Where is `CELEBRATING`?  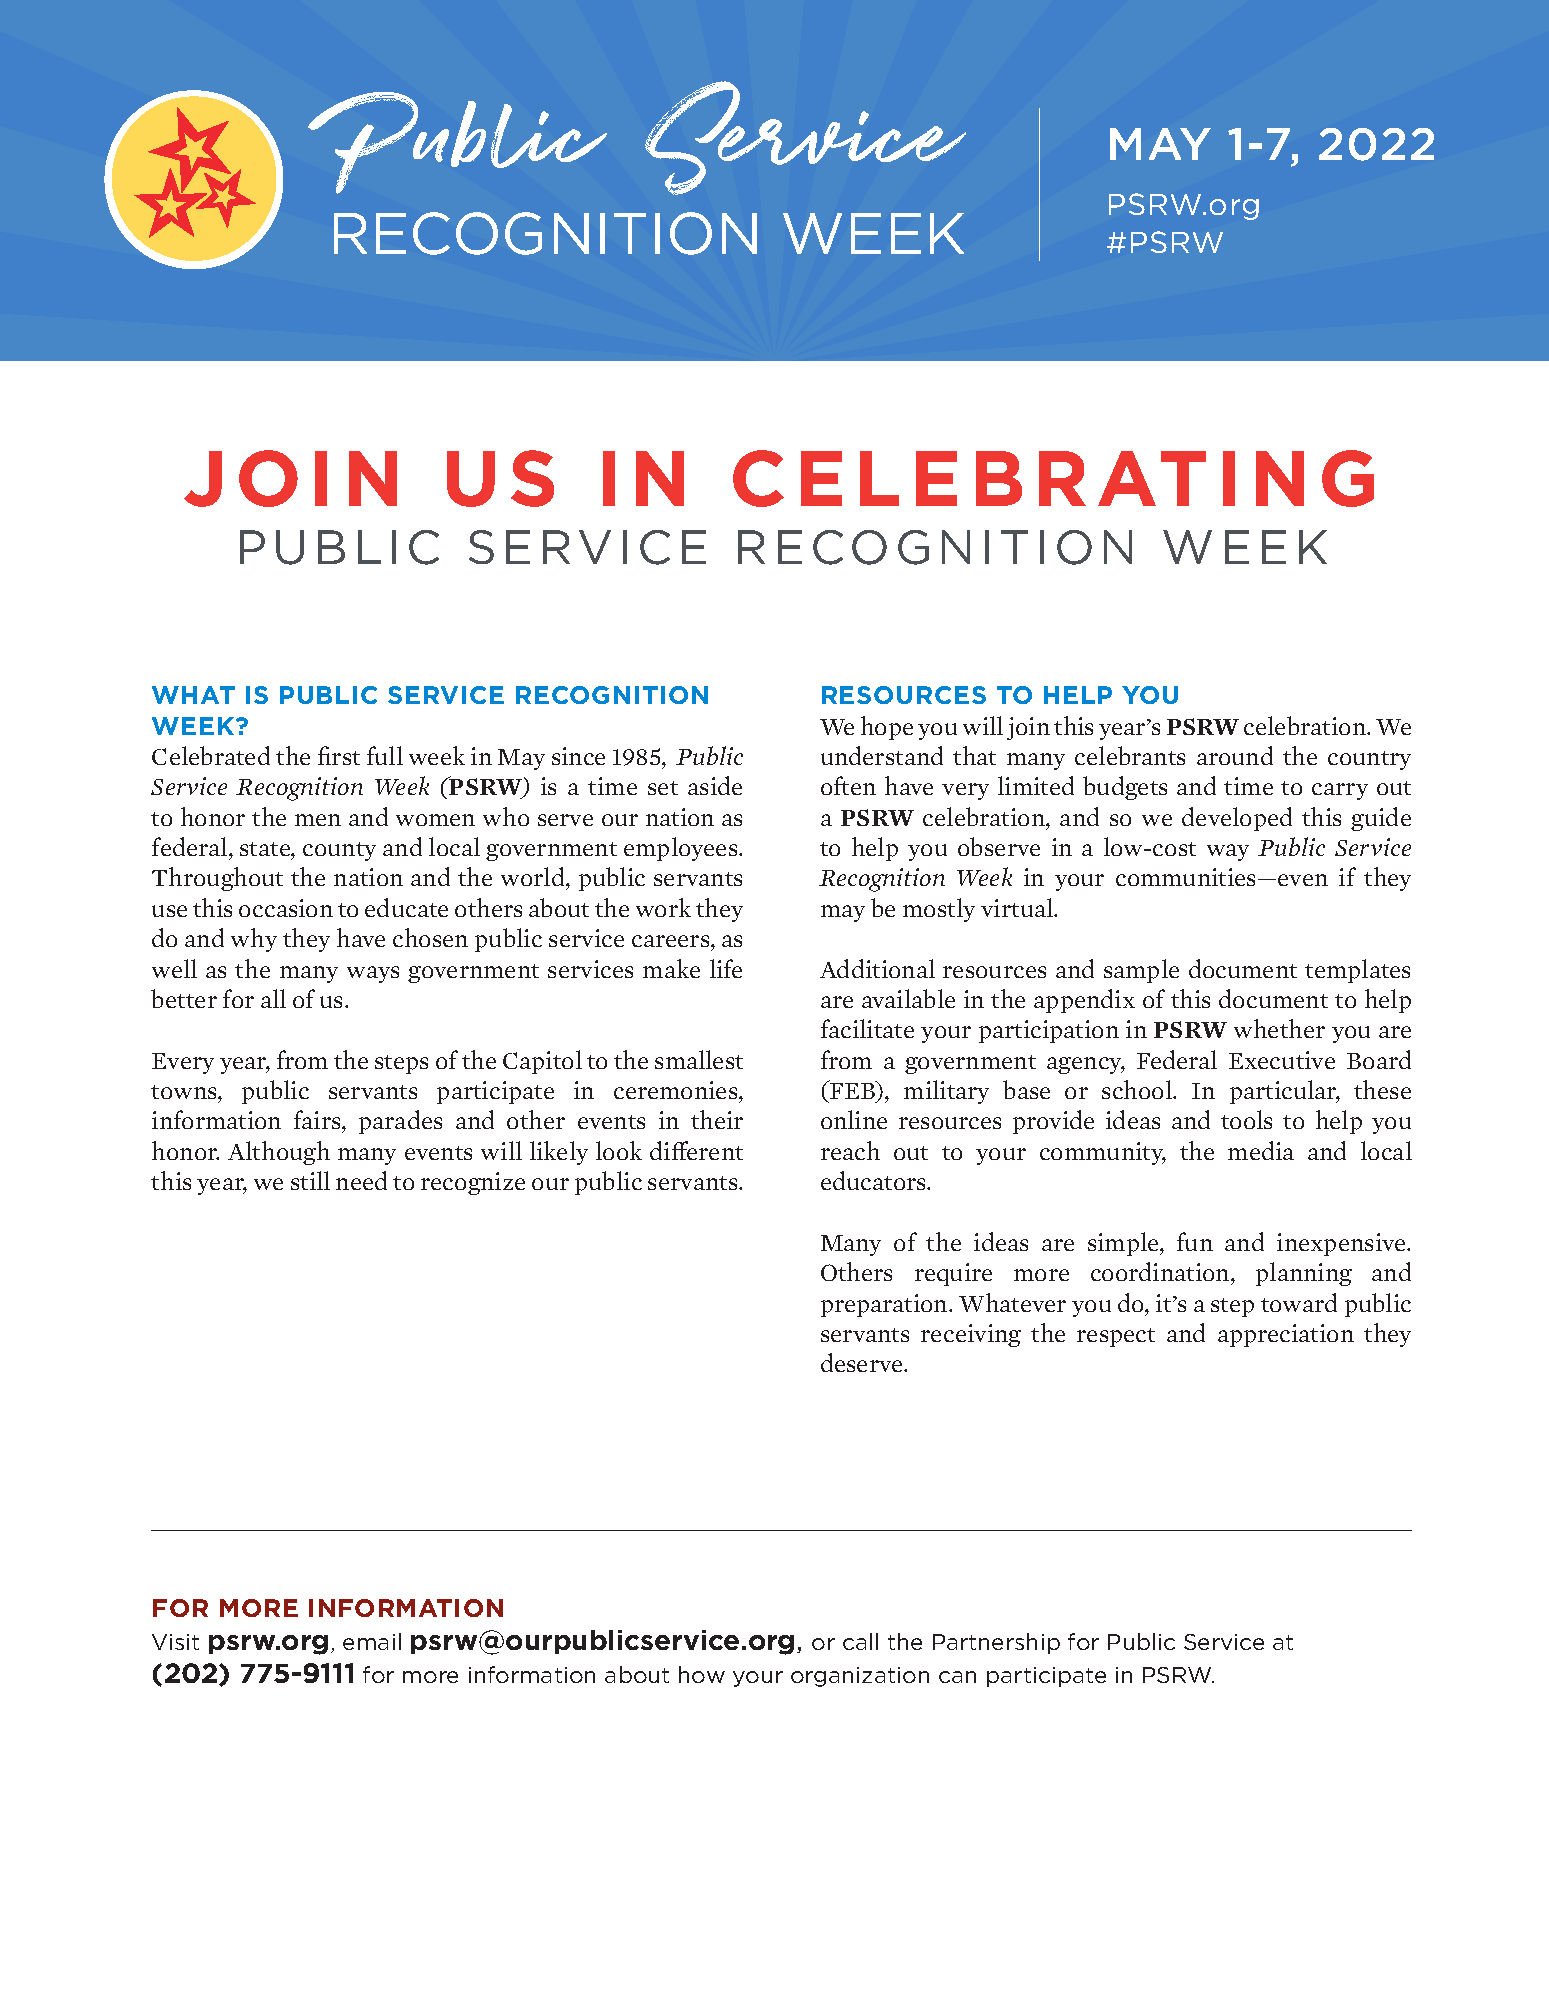
CELEBRATING is located at coordinates (1053, 478).
